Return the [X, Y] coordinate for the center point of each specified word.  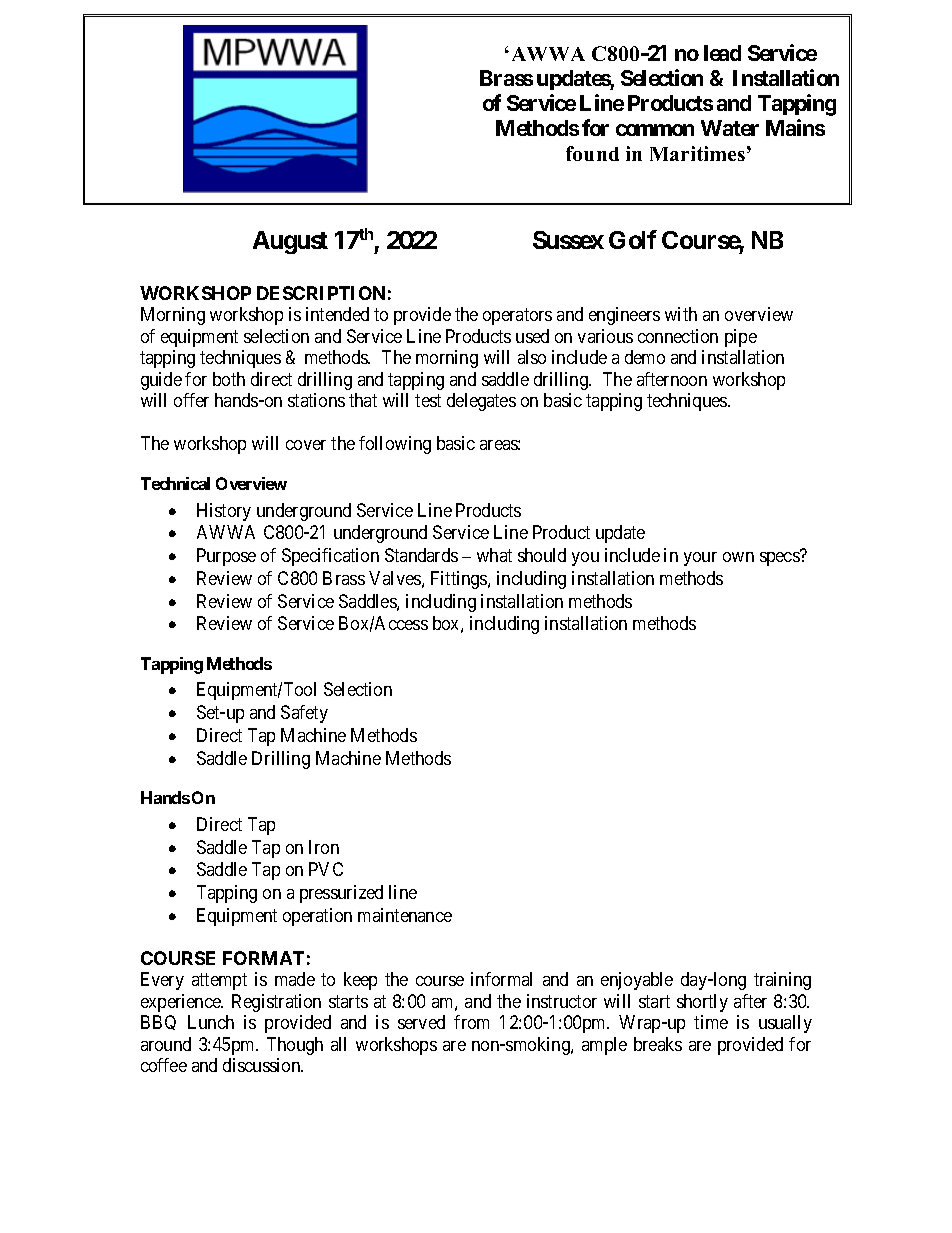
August [290, 242]
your [700, 559]
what [494, 555]
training [782, 981]
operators [517, 317]
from [471, 1022]
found [592, 153]
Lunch [211, 1022]
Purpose [226, 557]
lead [722, 53]
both [229, 379]
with [681, 314]
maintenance [405, 915]
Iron [324, 847]
